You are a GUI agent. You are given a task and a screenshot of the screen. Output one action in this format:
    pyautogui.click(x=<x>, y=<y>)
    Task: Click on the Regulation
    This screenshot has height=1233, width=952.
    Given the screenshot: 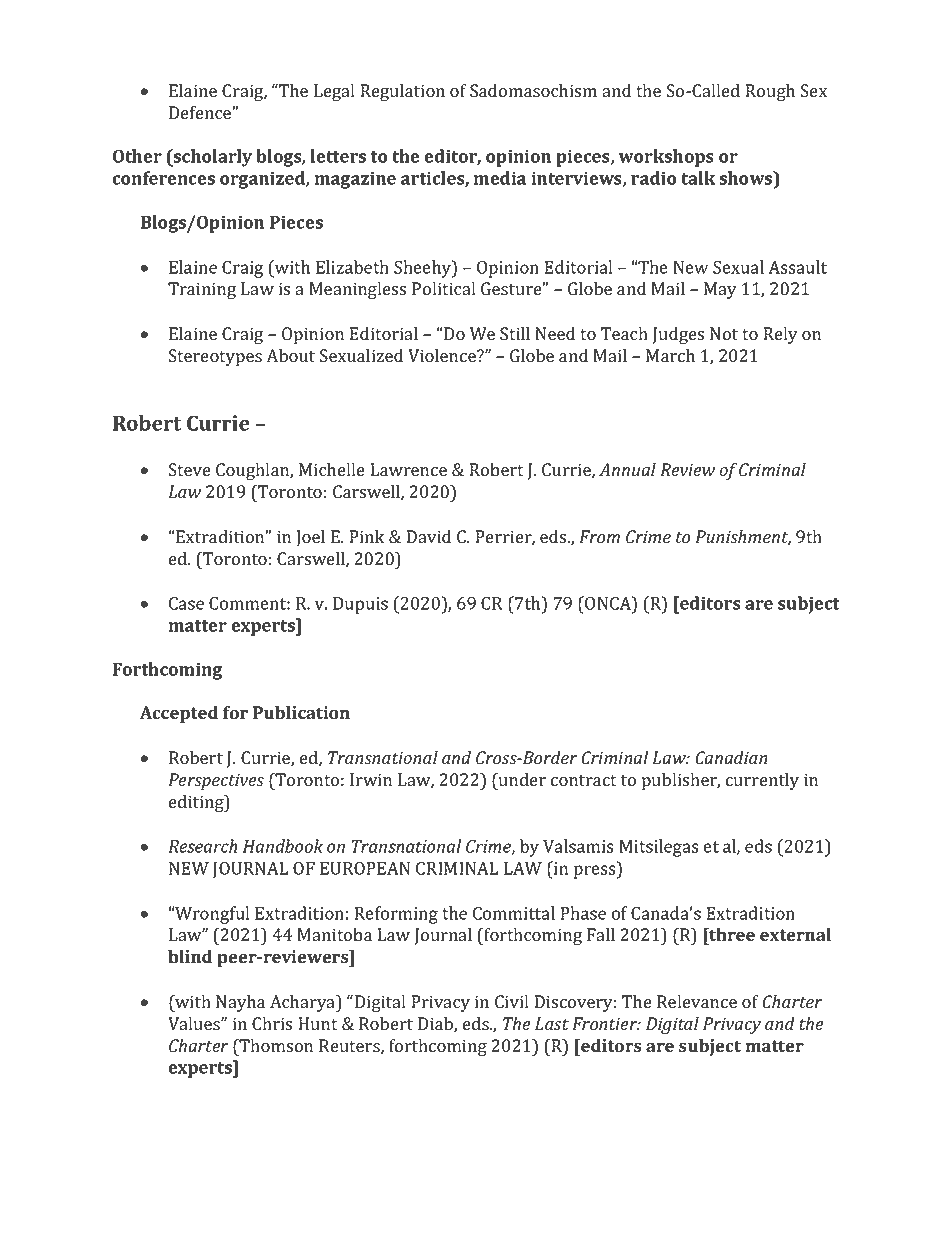 What is the action you would take?
    pyautogui.click(x=403, y=92)
